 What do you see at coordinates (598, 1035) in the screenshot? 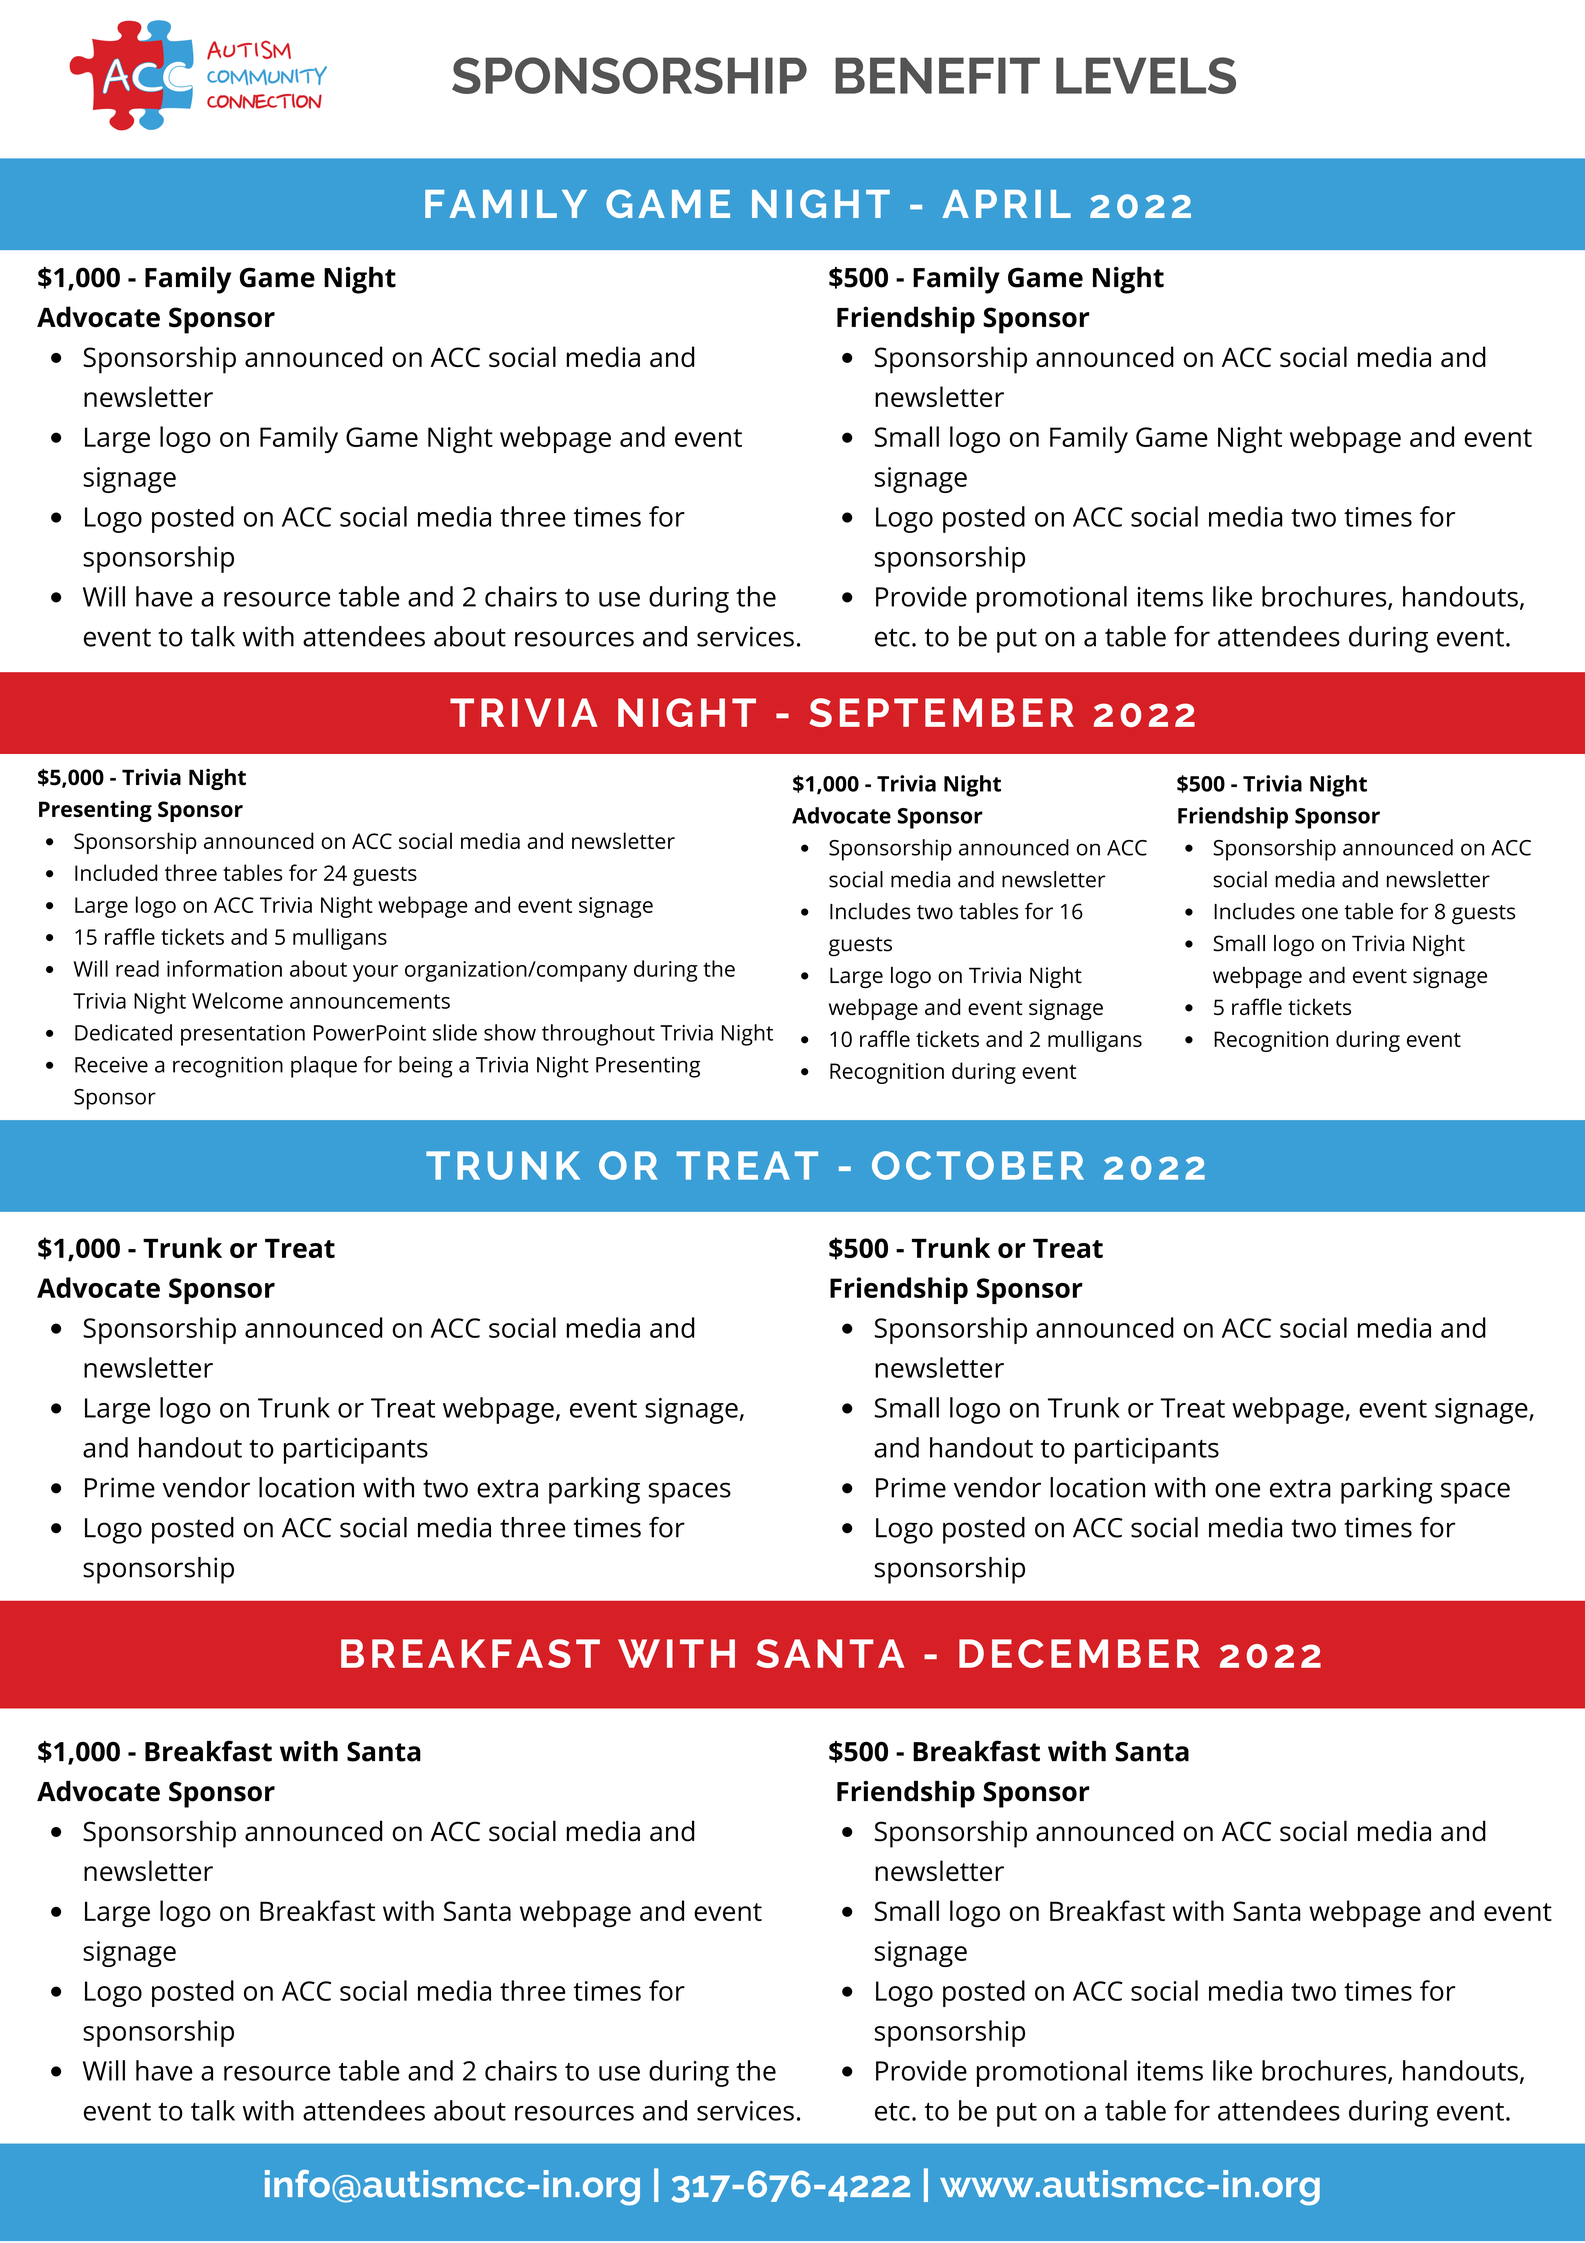
I see `throughout` at bounding box center [598, 1035].
